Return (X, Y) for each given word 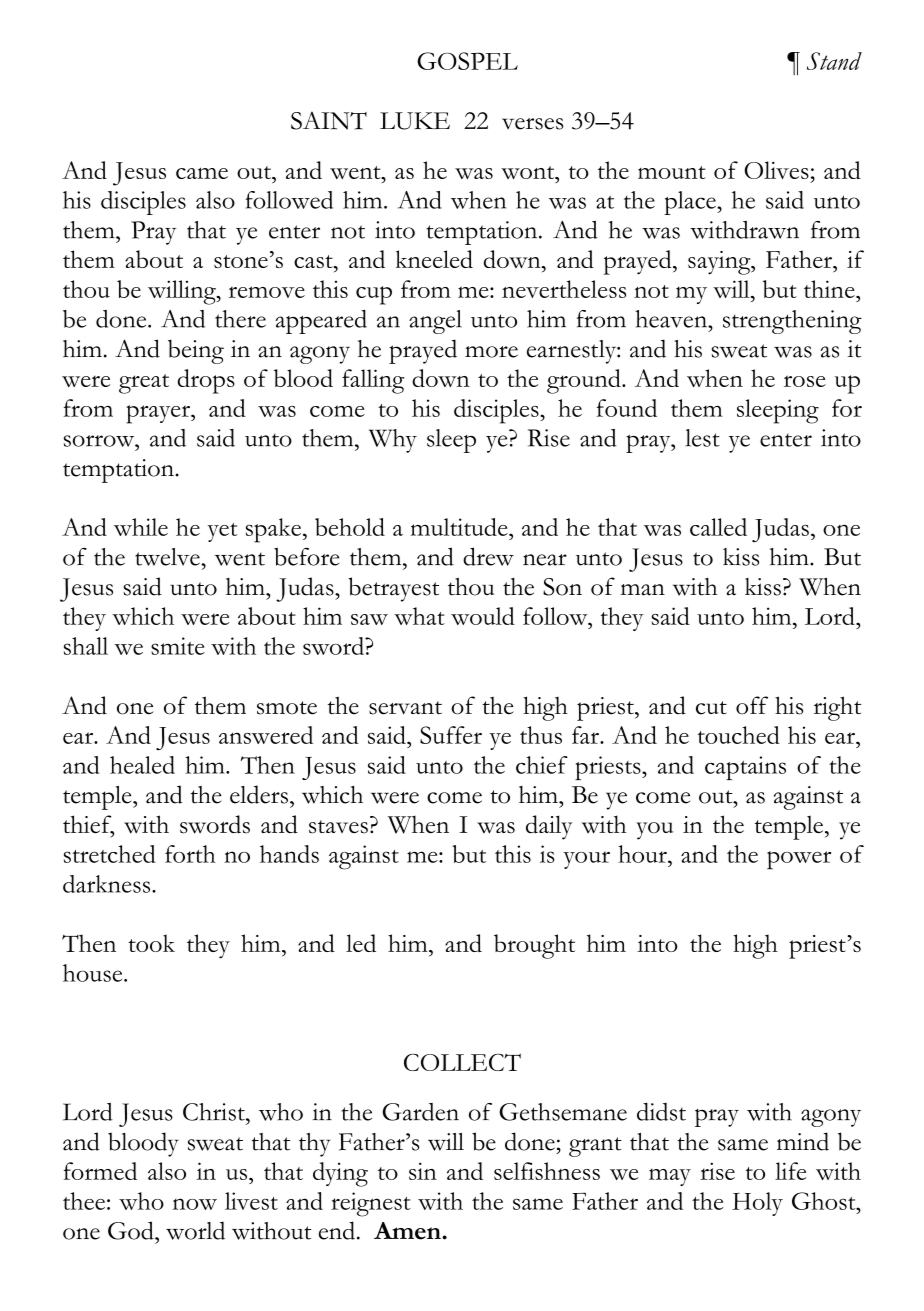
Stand (834, 61)
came (202, 173)
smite (178, 646)
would (483, 616)
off (752, 705)
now (195, 1204)
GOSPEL (467, 61)
